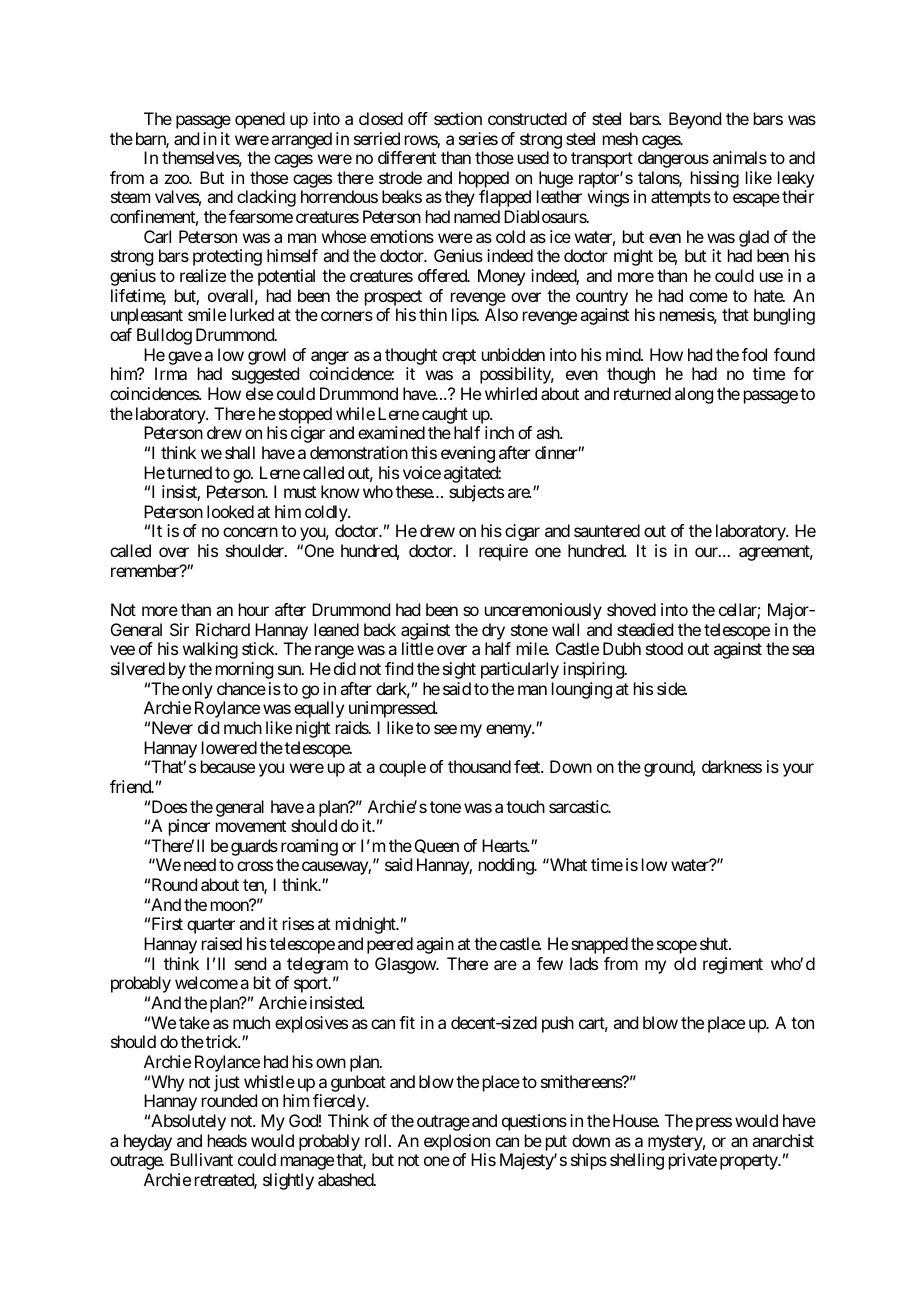 This screenshot has height=1308, width=924. Describe the element at coordinates (459, 670) in the screenshot. I see `sight` at that location.
